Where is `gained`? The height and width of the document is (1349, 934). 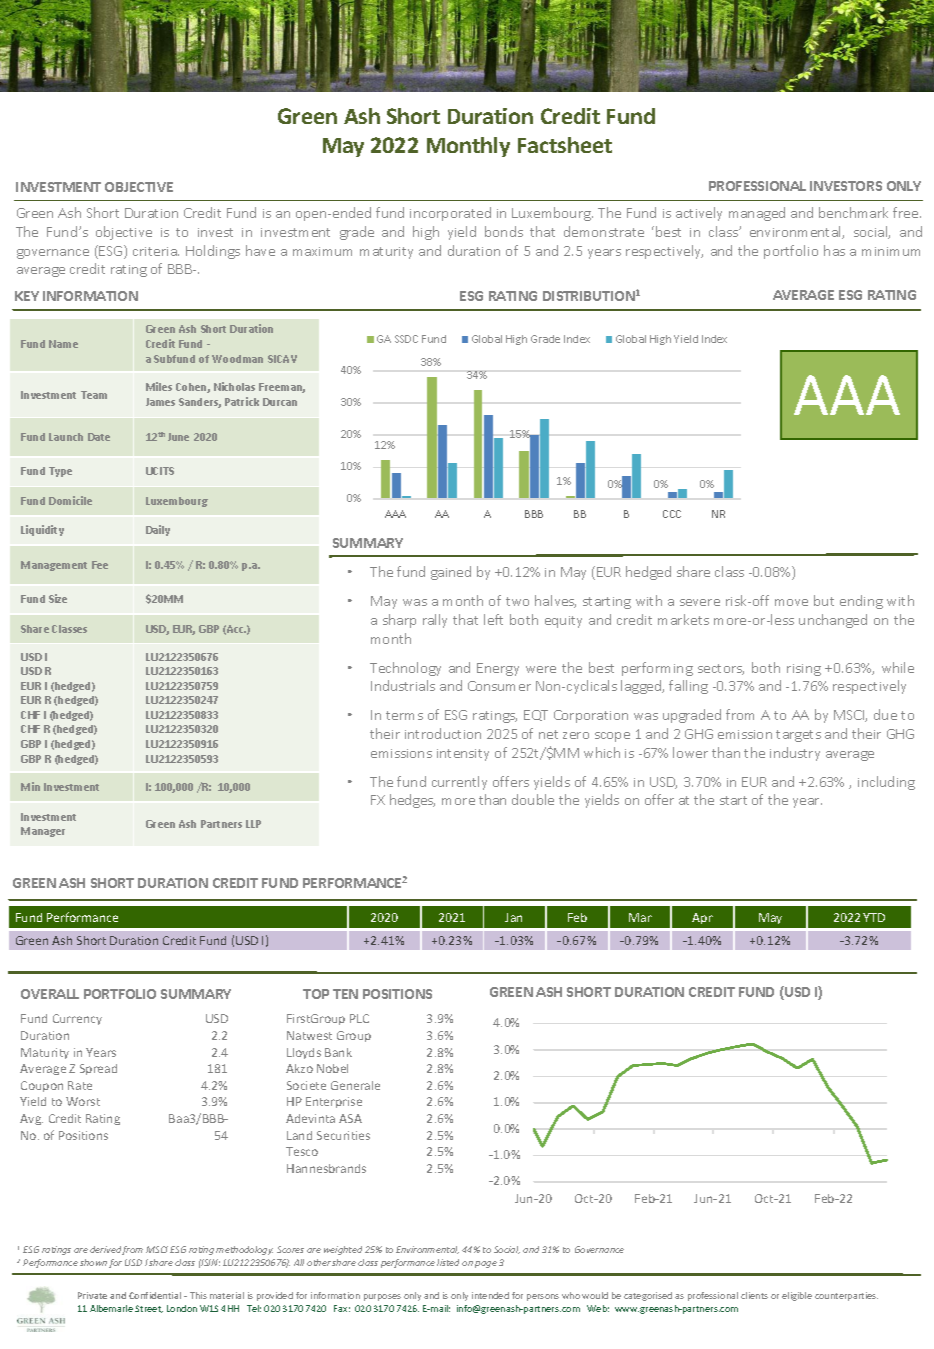 gained is located at coordinates (451, 573).
